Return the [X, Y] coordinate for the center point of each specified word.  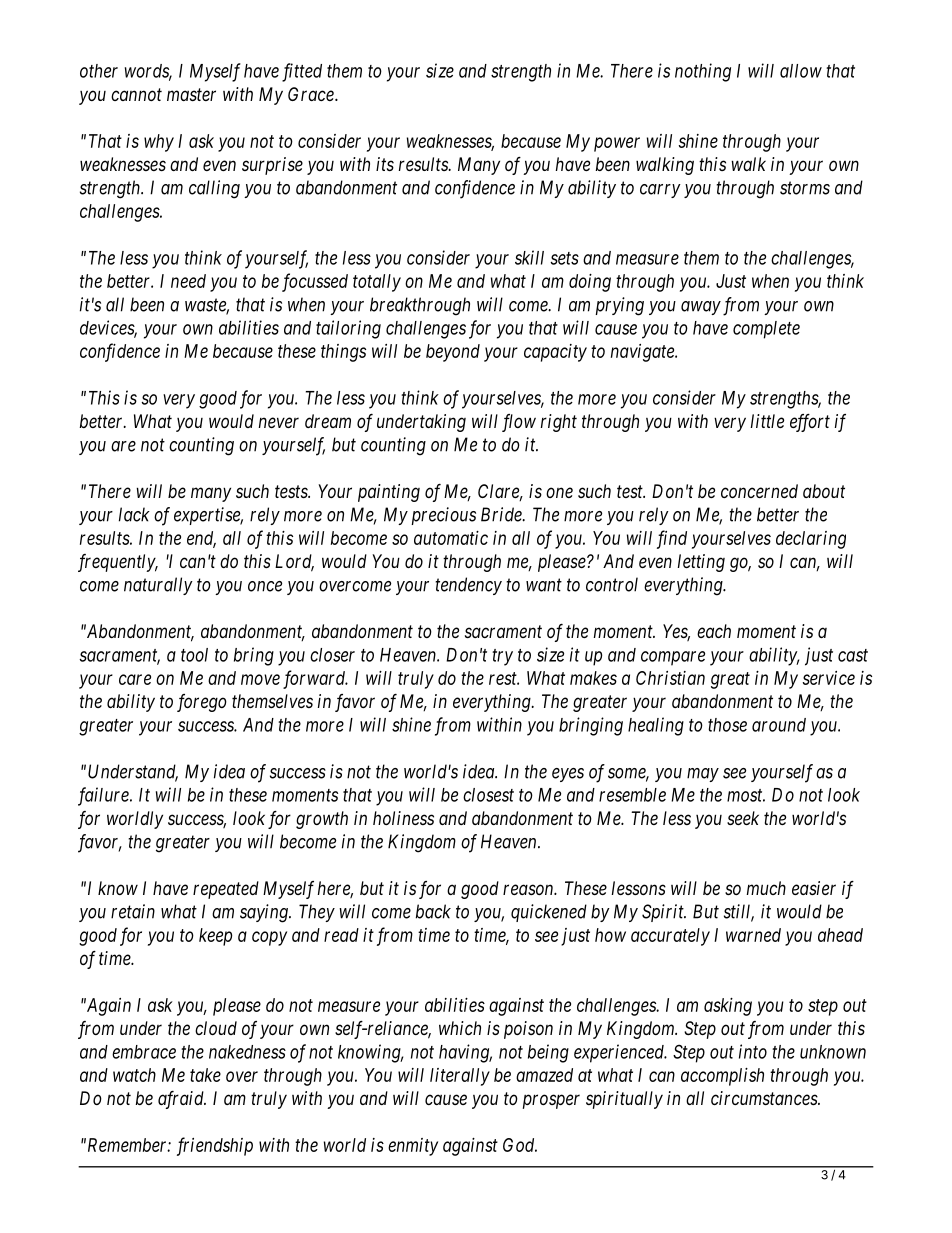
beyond [453, 353]
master [191, 94]
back [433, 911]
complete [766, 330]
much [766, 888]
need [188, 281]
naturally [158, 586]
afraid [182, 1100]
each [714, 631]
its [385, 164]
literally [460, 1077]
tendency [468, 586]
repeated [226, 890]
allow [801, 71]
